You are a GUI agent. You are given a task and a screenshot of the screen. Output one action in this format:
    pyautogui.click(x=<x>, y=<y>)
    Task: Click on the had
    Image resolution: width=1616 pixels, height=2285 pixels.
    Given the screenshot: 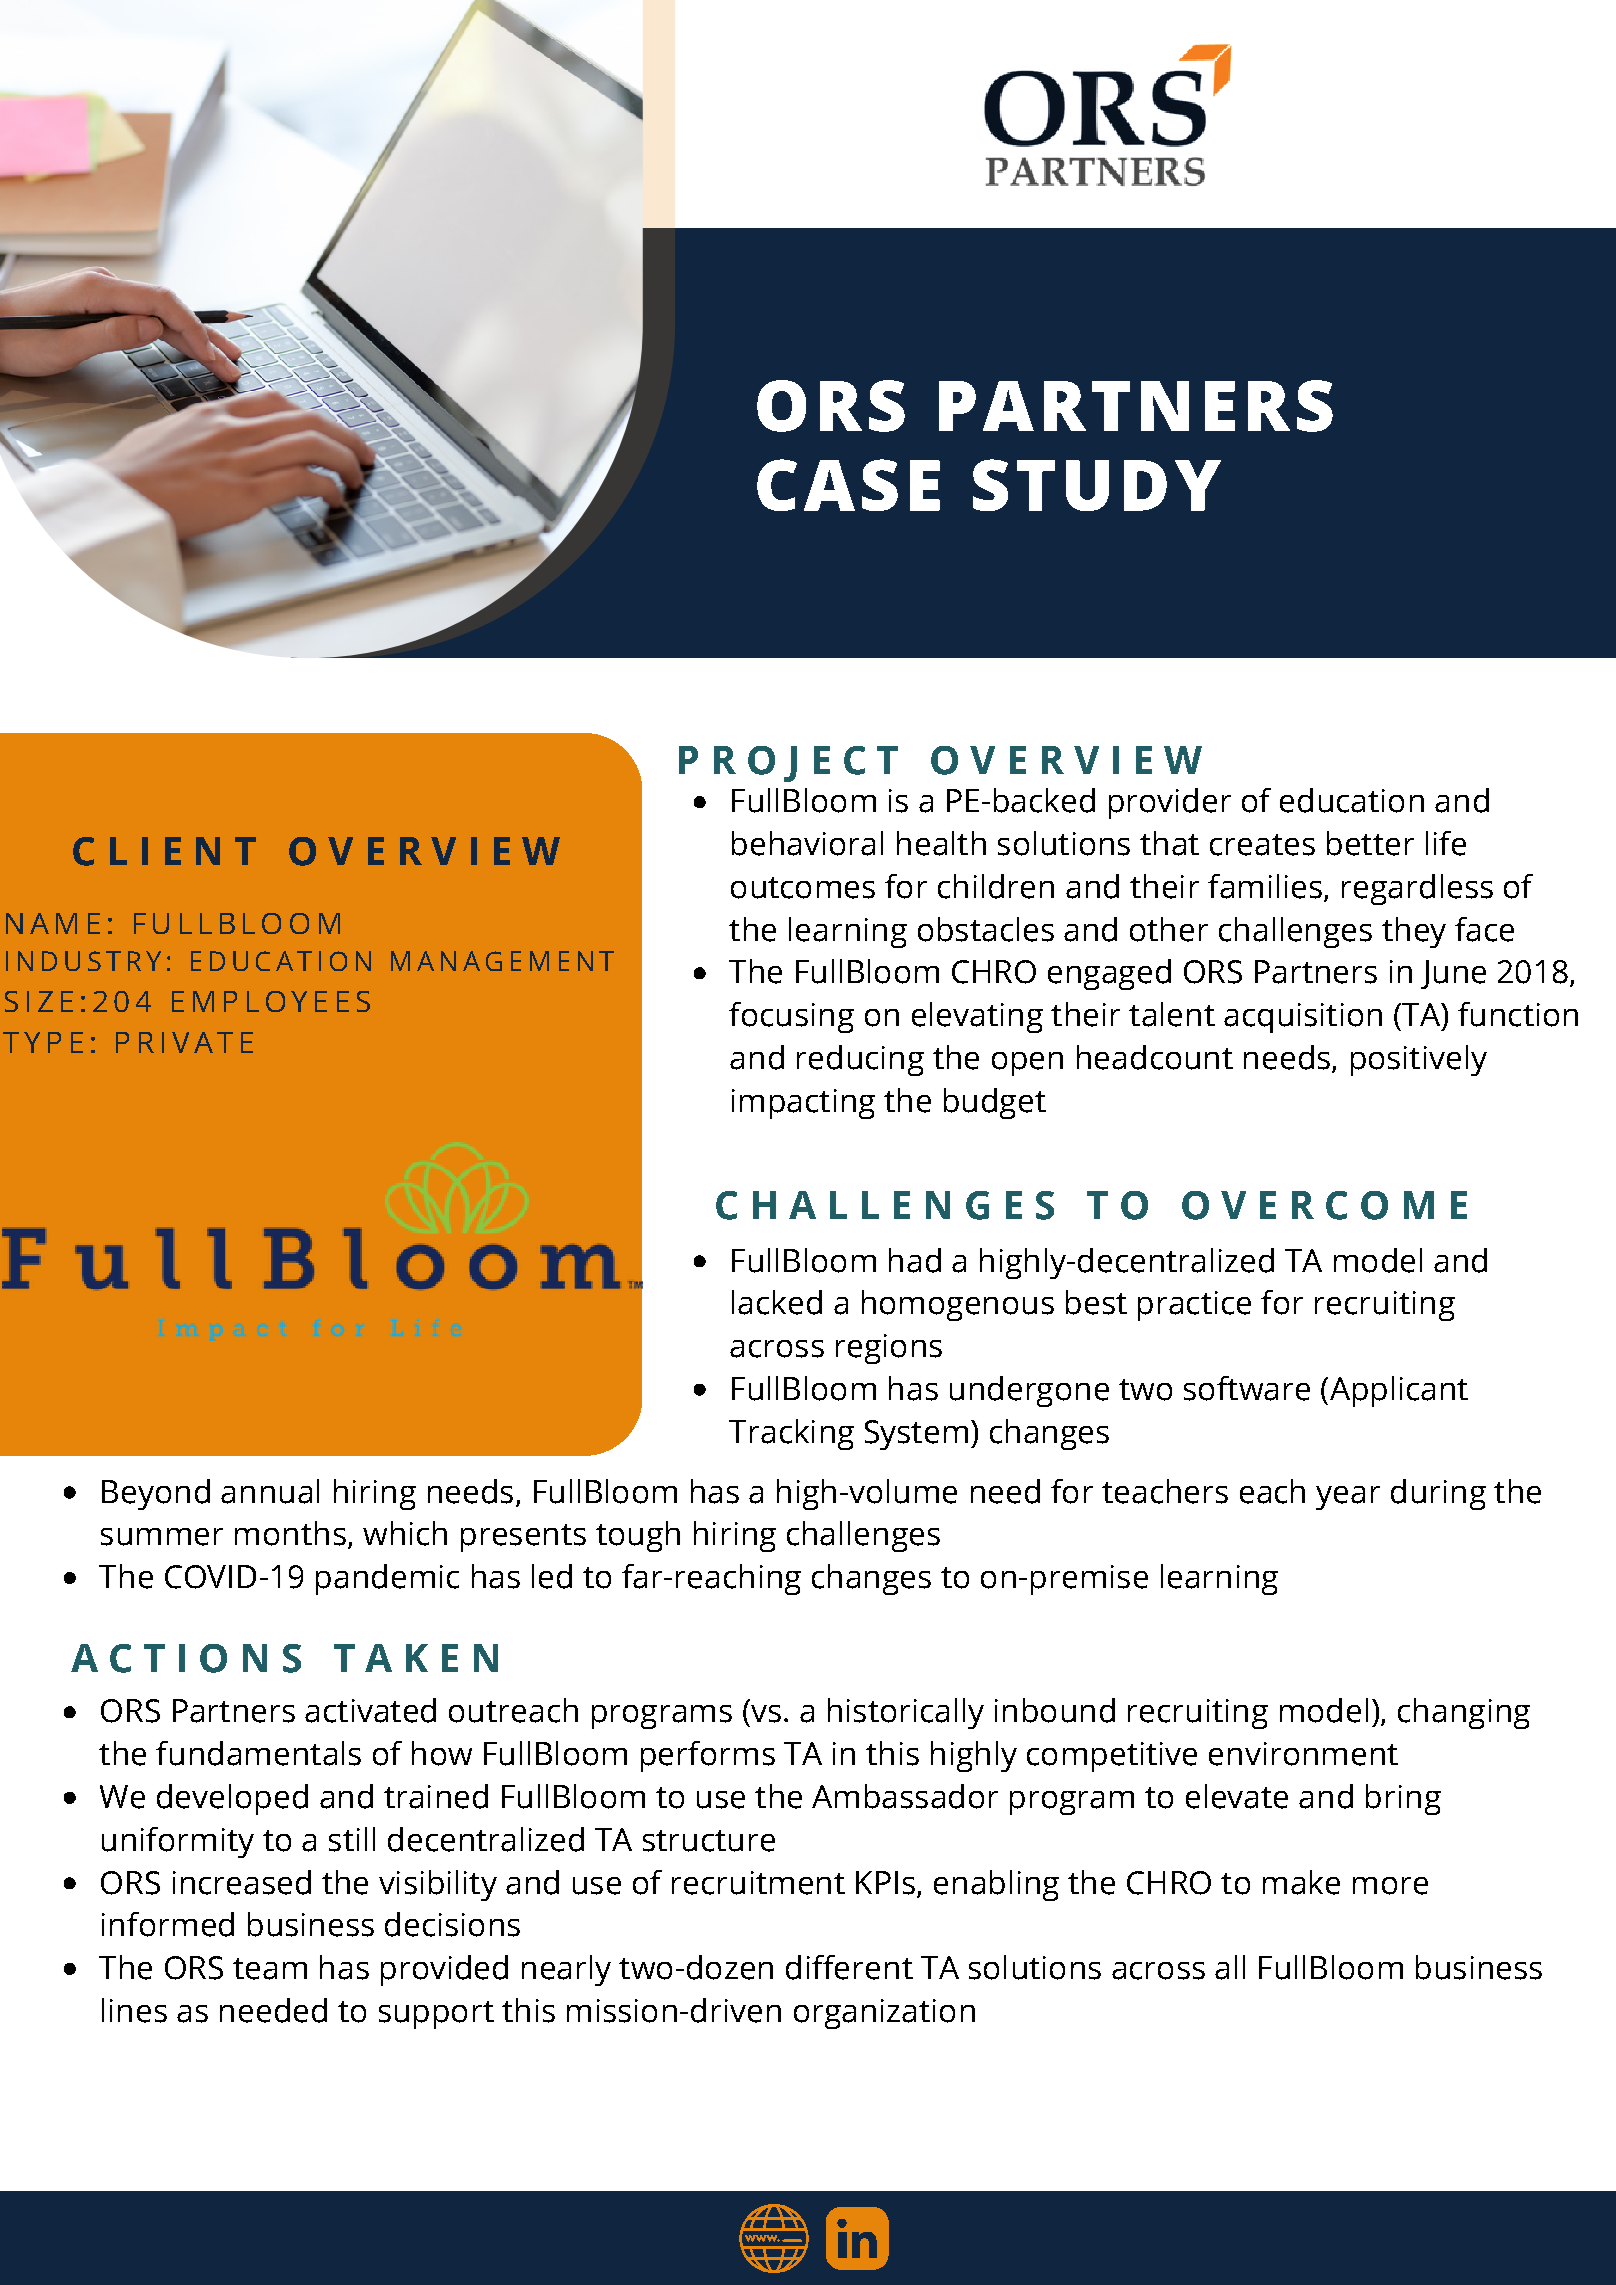 What is the action you would take?
    pyautogui.click(x=915, y=1260)
